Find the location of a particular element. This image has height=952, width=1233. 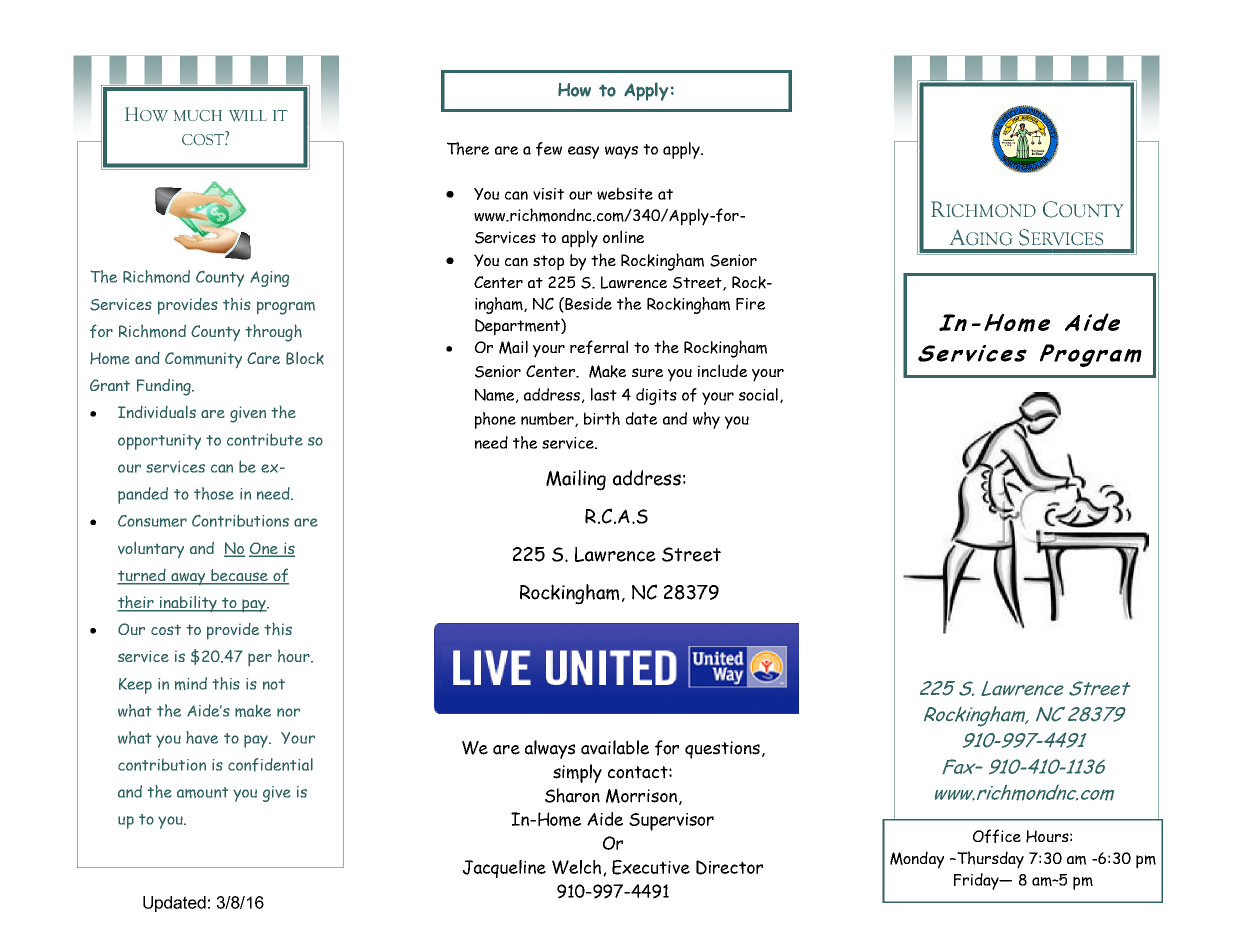

last is located at coordinates (604, 394).
